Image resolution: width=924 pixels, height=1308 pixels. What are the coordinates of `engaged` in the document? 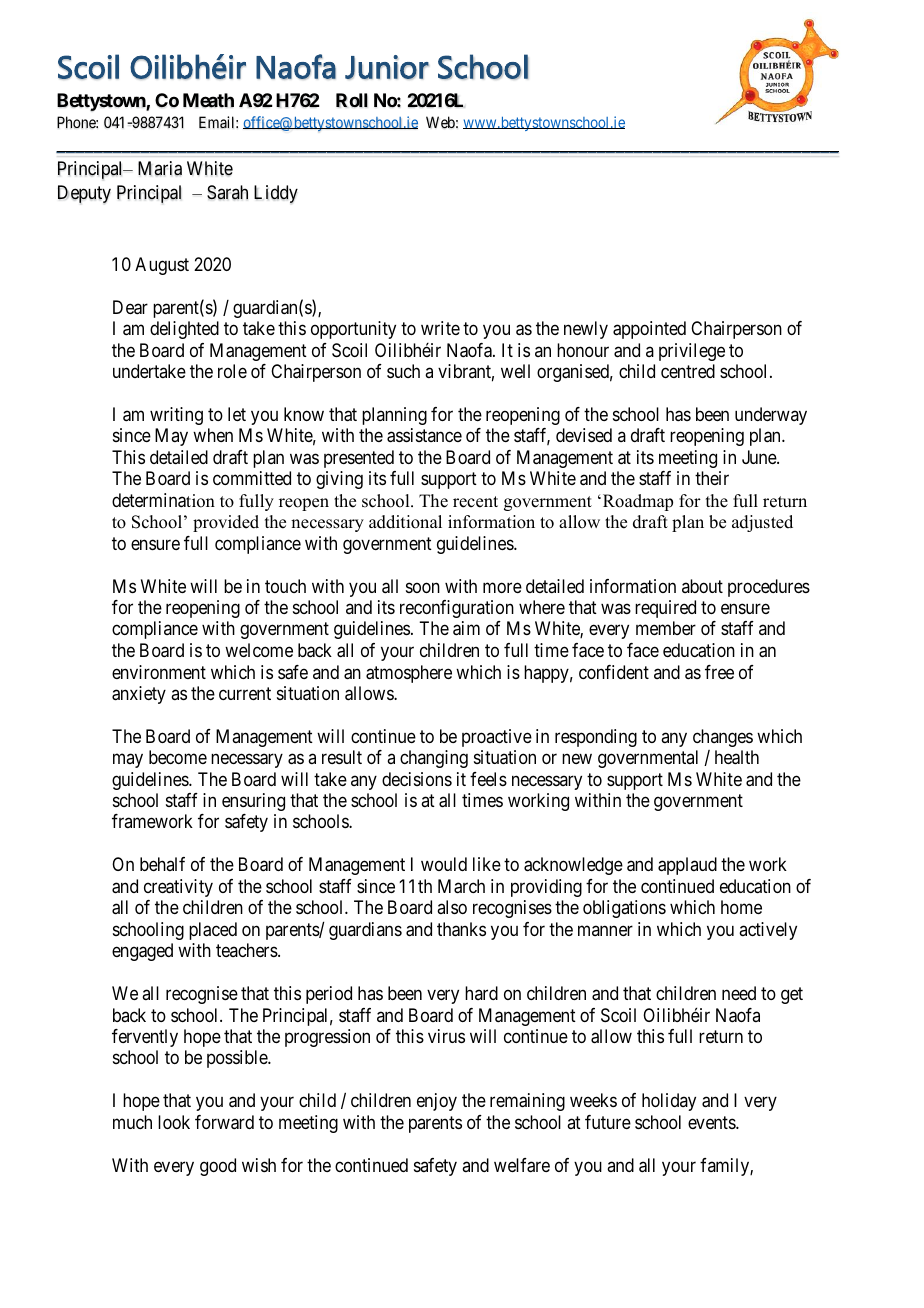 It's located at (142, 952).
